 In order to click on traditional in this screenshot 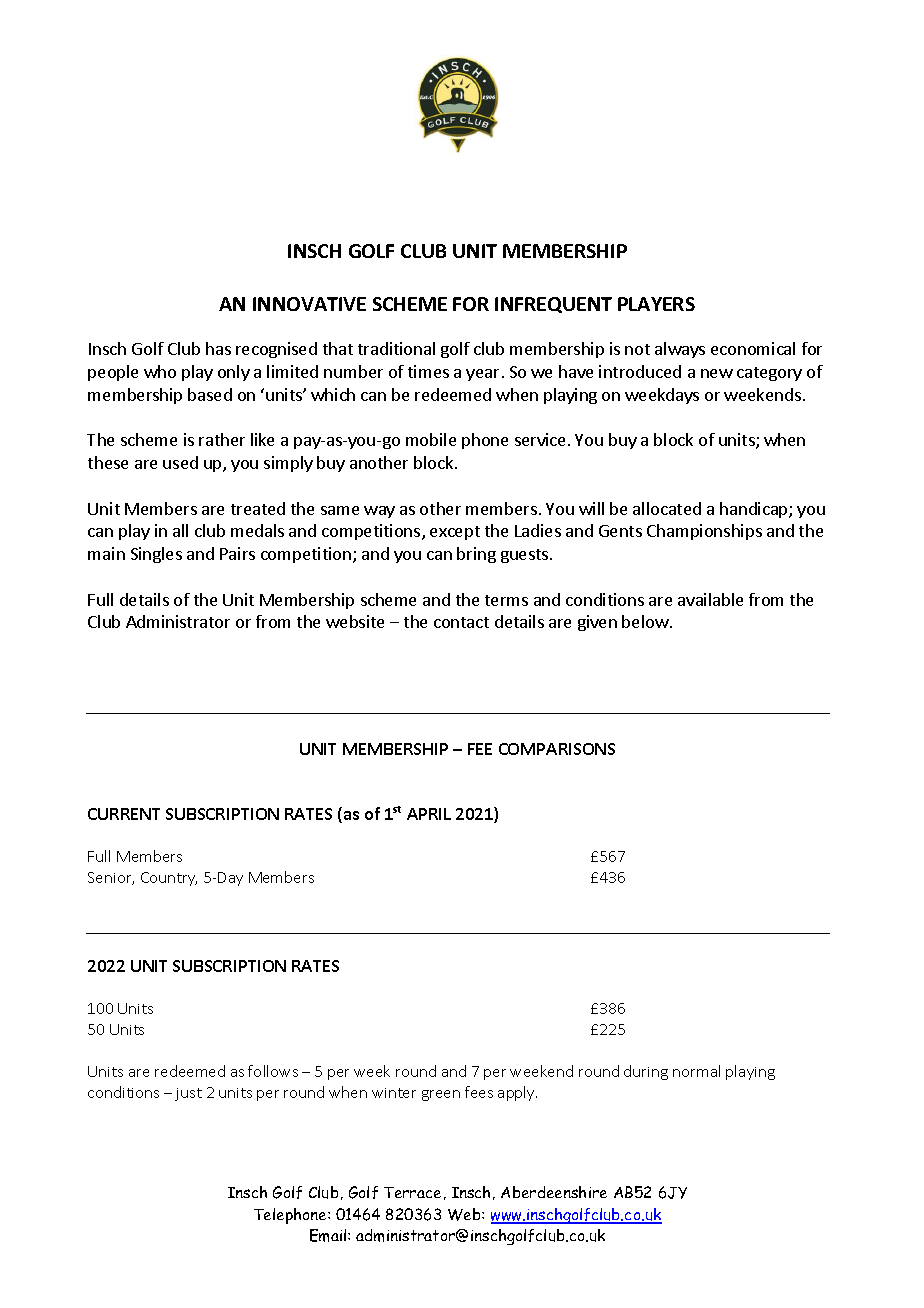, I will do `click(396, 348)`.
